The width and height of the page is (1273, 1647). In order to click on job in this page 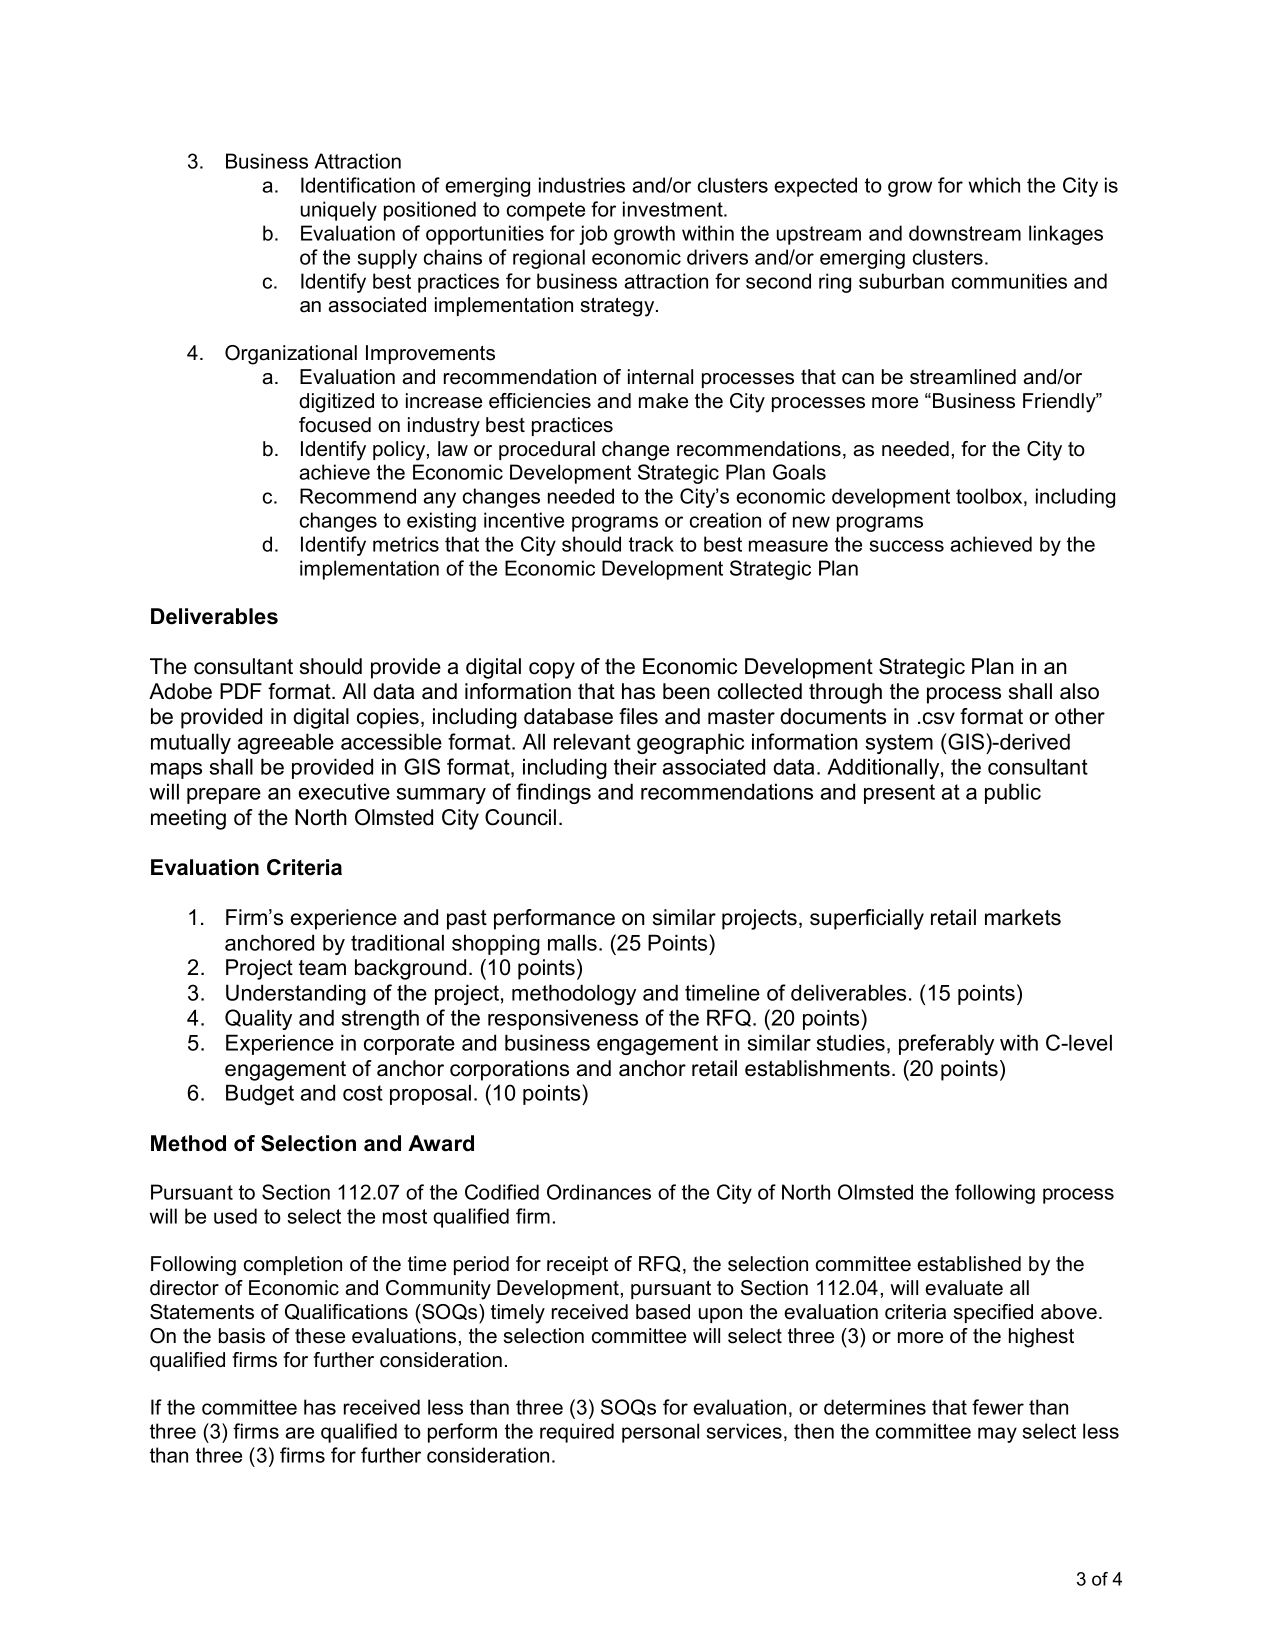, I will do `click(593, 235)`.
